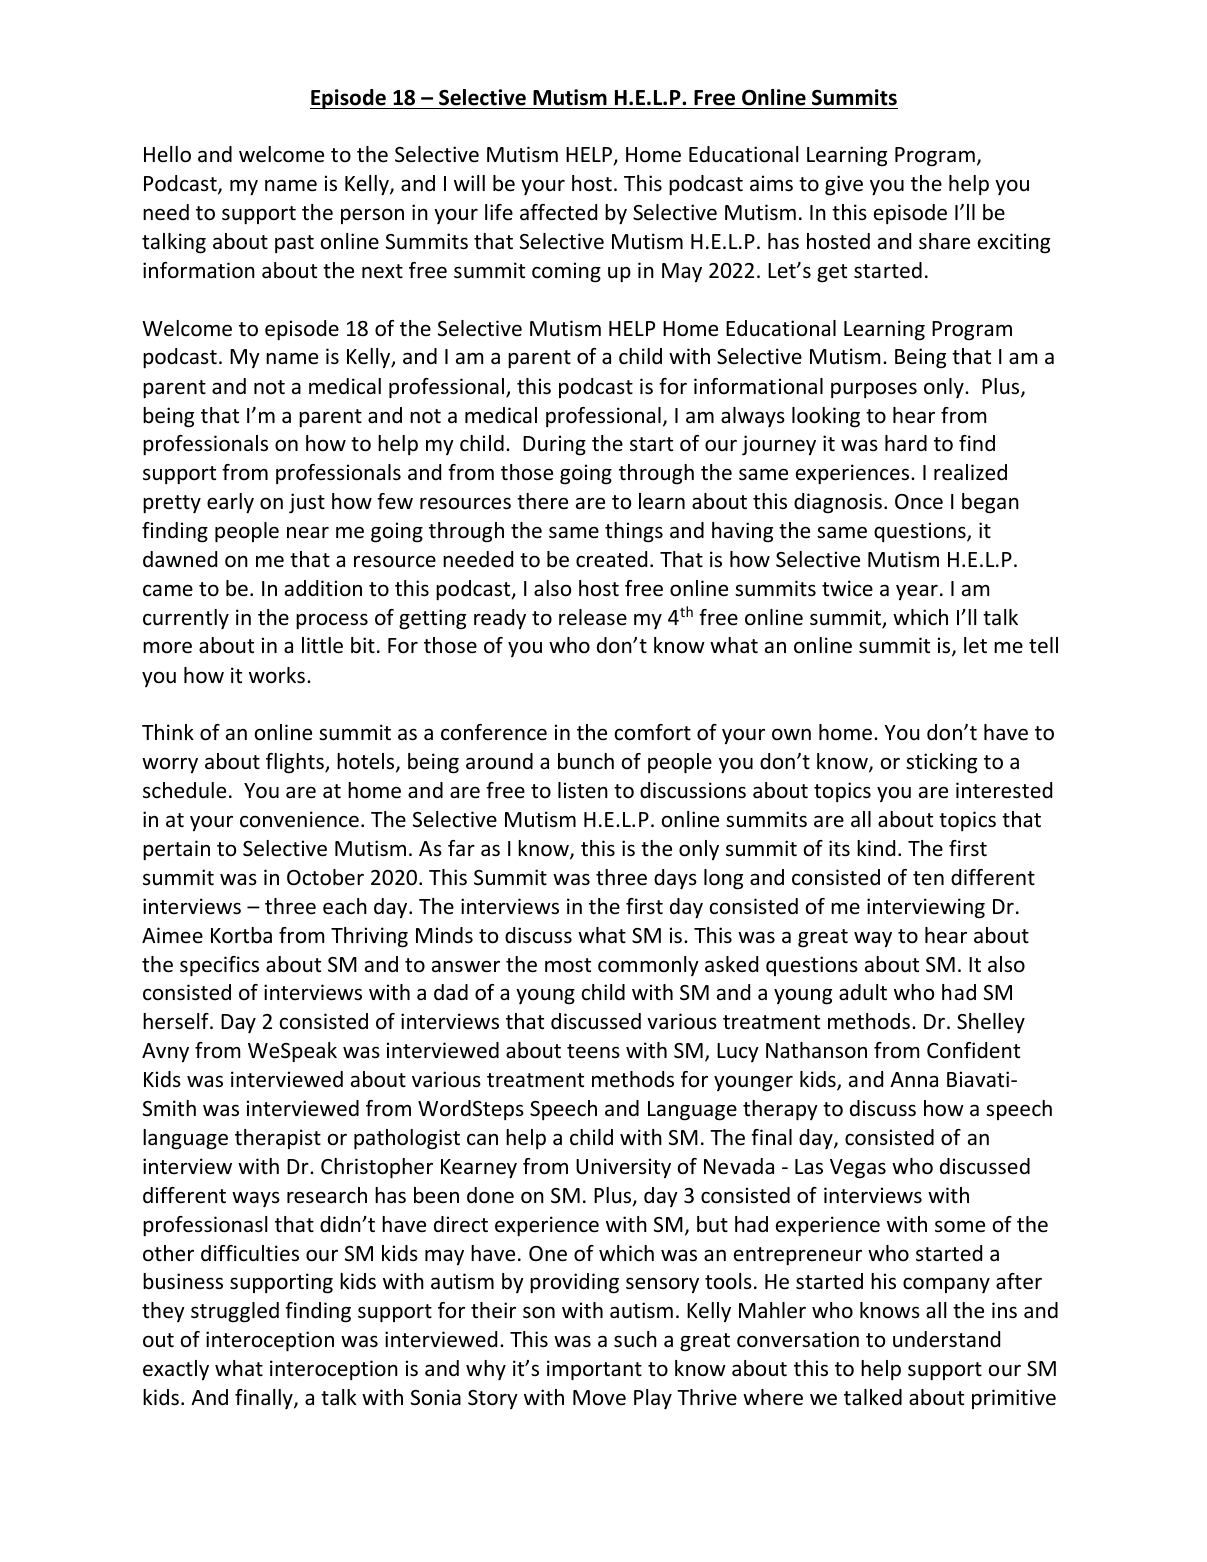 This image has width=1207, height=1562. I want to click on created, so click(611, 559).
